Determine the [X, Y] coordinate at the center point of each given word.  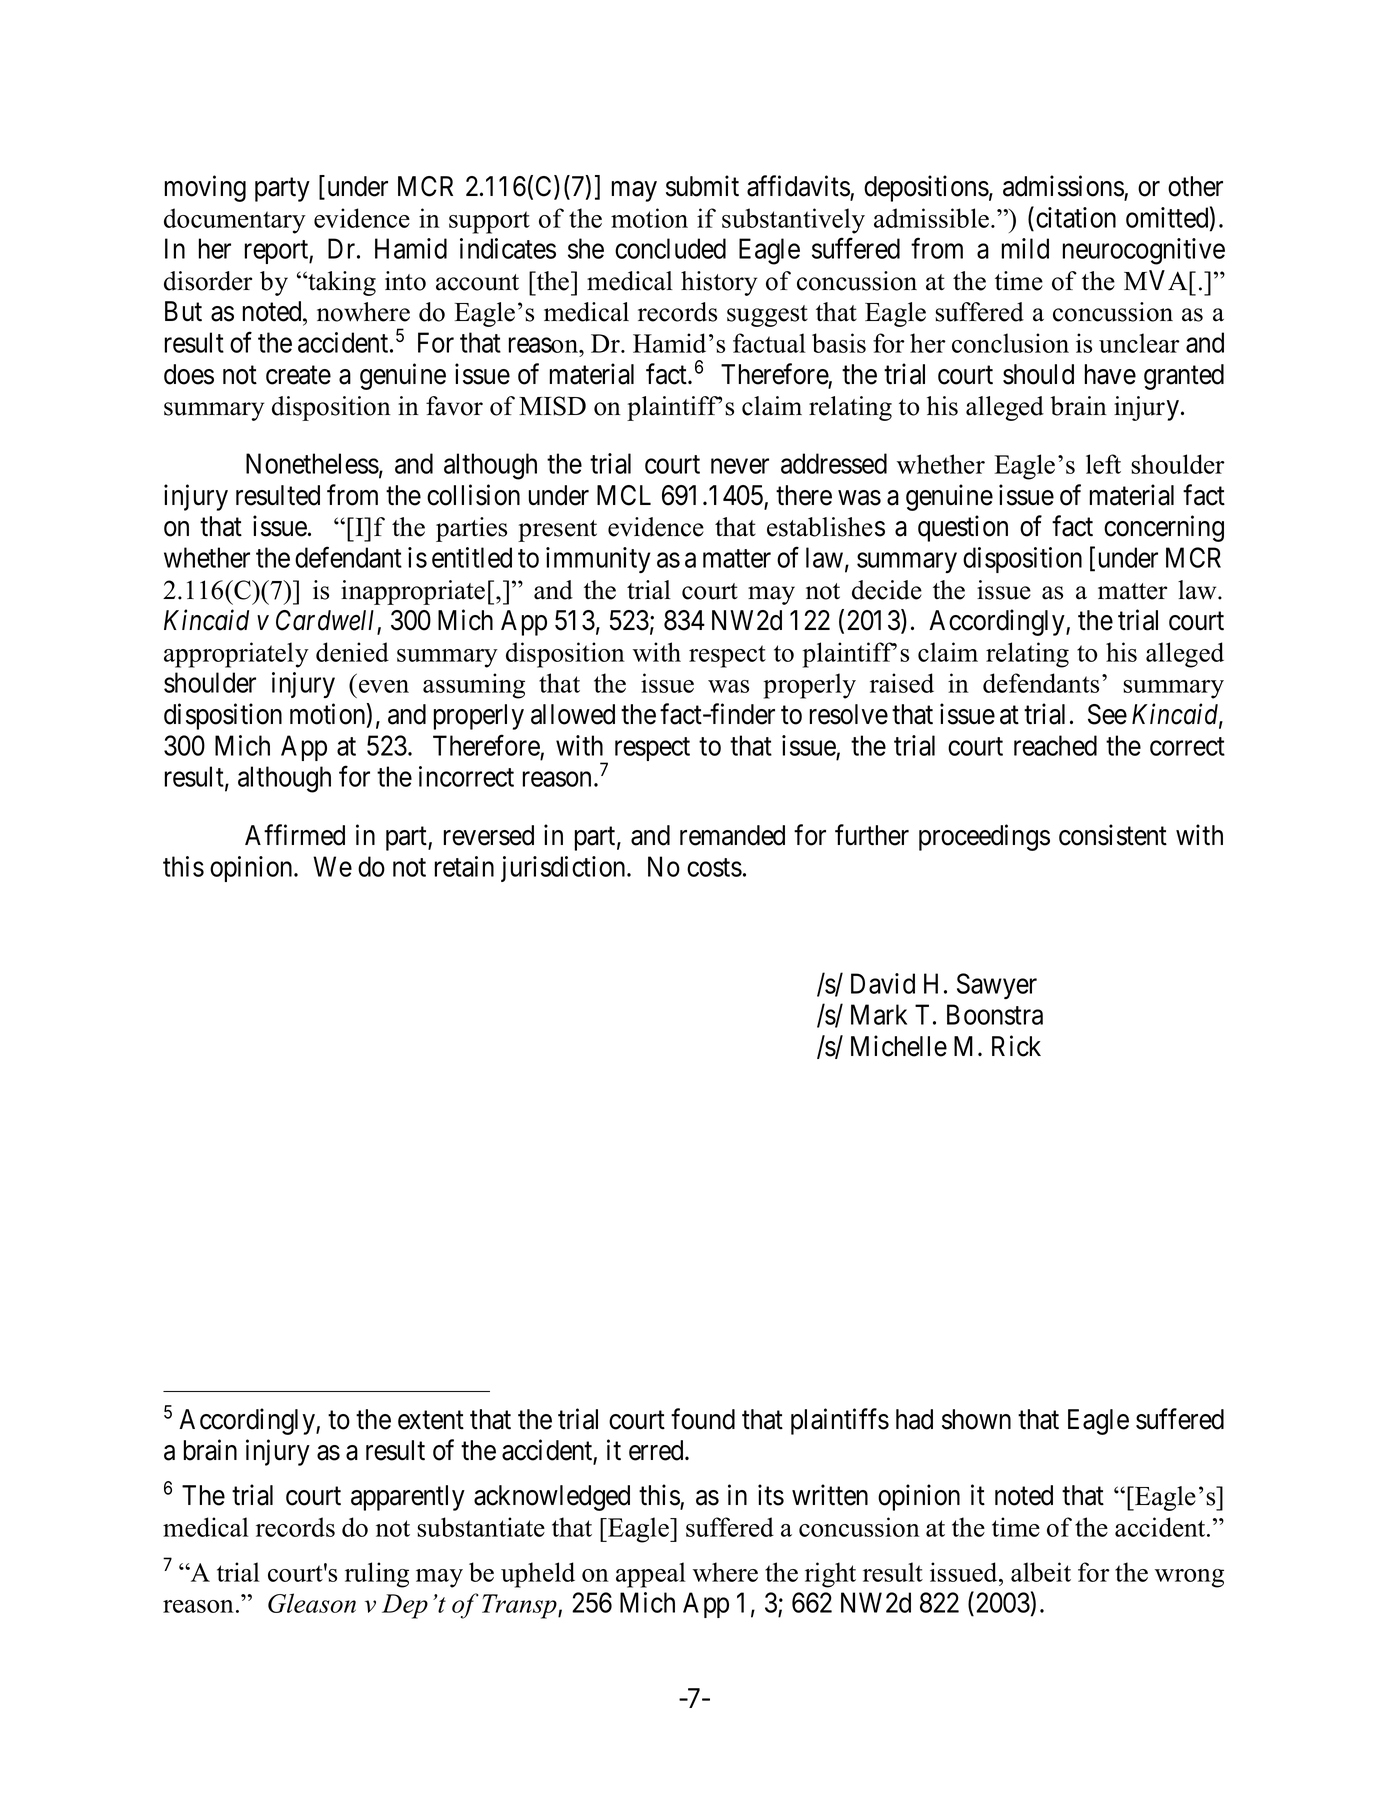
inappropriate [413, 592]
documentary [235, 221]
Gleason [312, 1603]
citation [1076, 217]
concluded [670, 248]
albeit [1041, 1572]
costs [714, 867]
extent [431, 1420]
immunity [598, 560]
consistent [1113, 835]
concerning [1164, 528]
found [703, 1419]
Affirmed [295, 835]
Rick [1016, 1046]
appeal [651, 1575]
